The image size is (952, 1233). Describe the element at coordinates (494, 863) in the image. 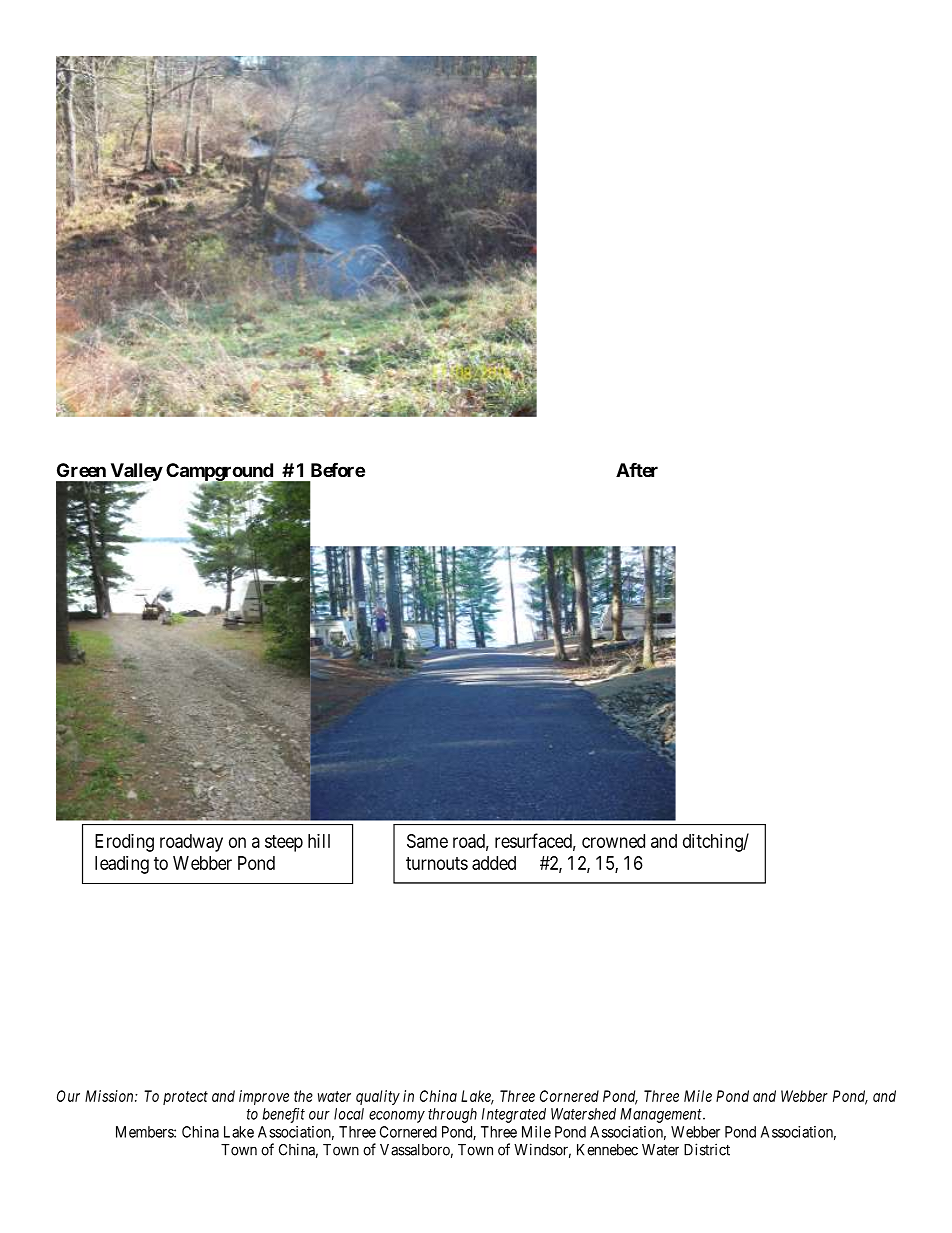

I see `added` at that location.
